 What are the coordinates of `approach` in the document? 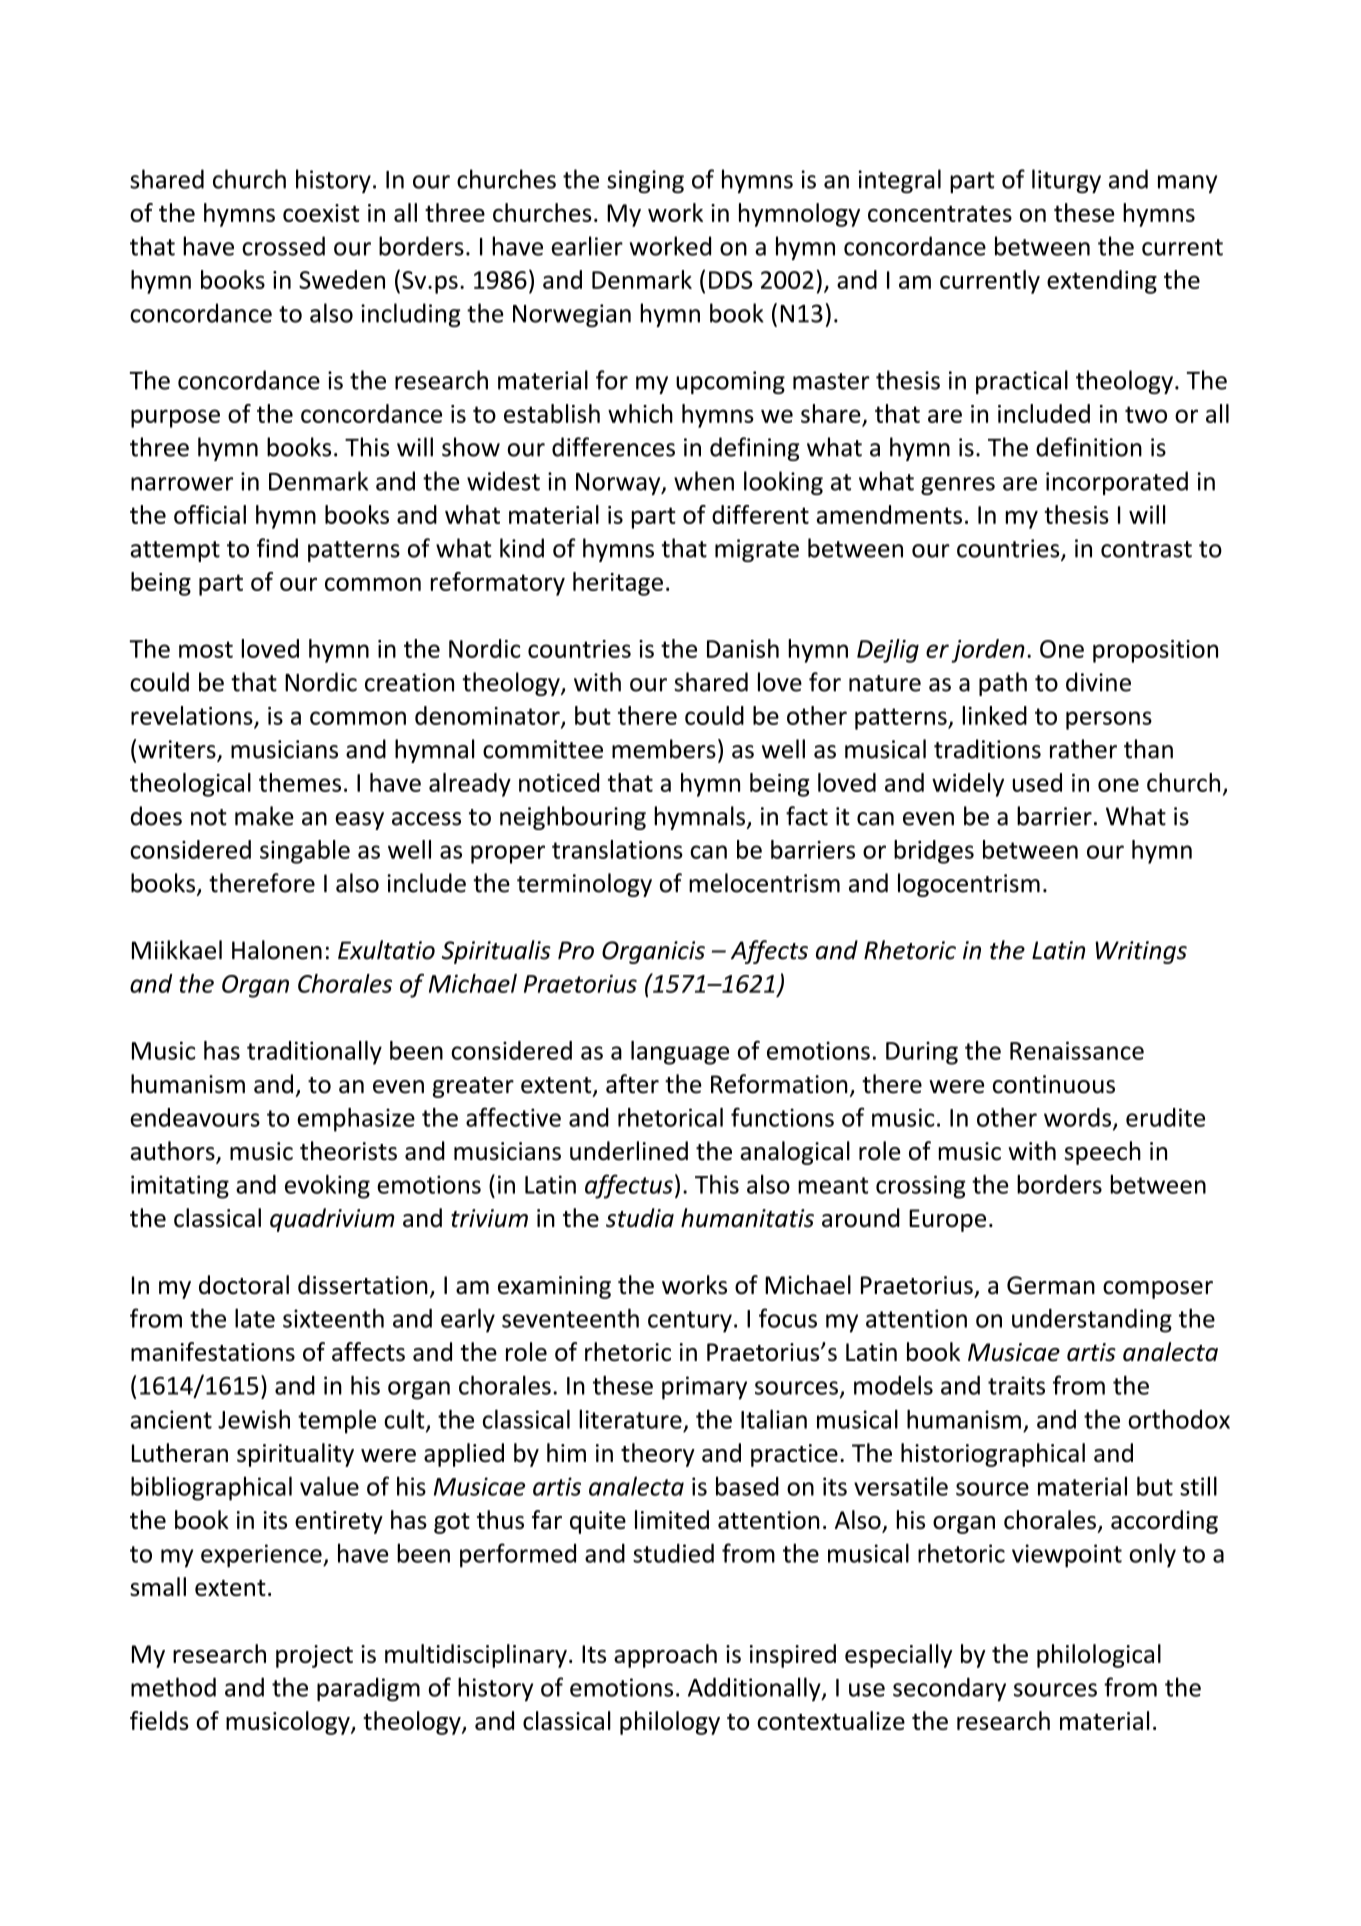 It's located at (665, 1656).
